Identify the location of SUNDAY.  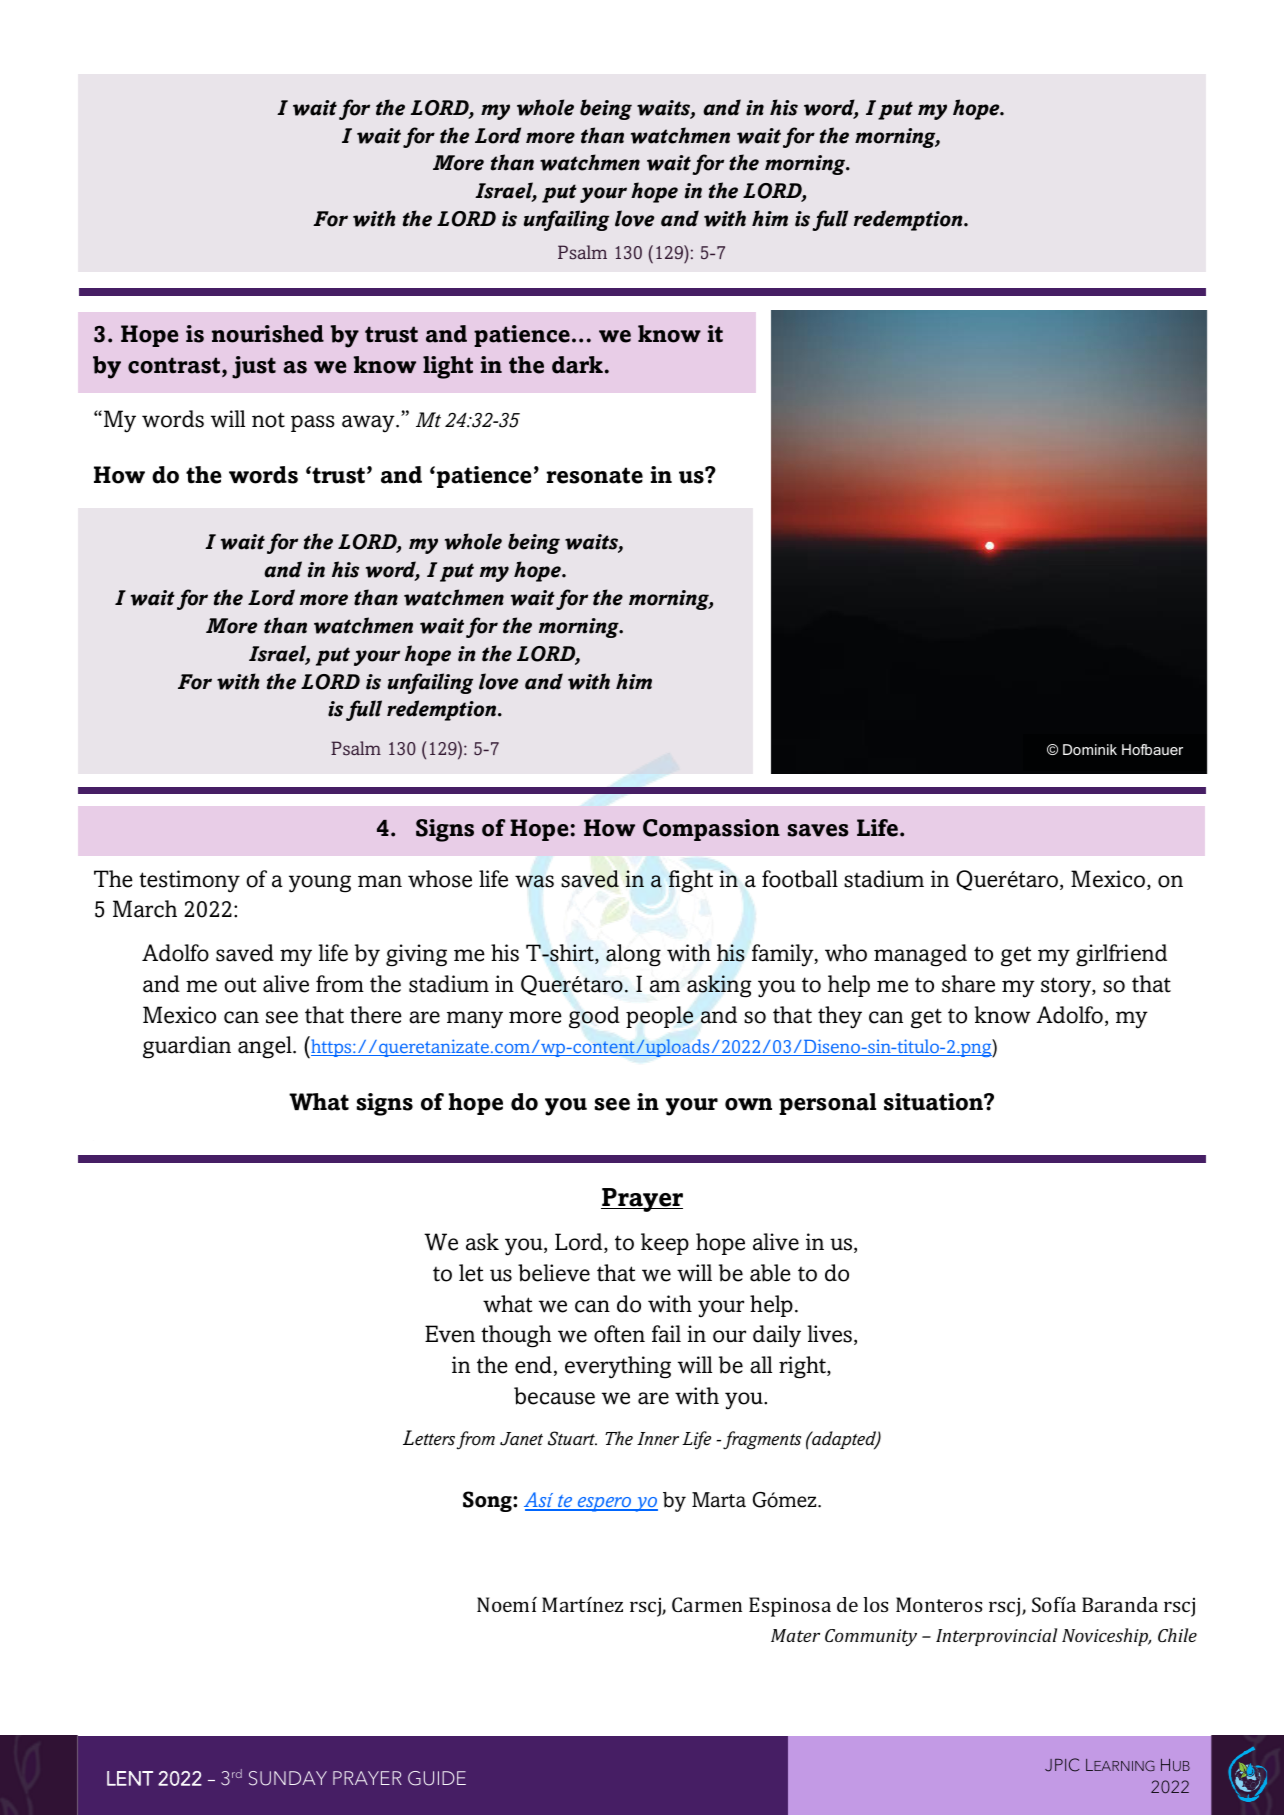
(288, 1778).
